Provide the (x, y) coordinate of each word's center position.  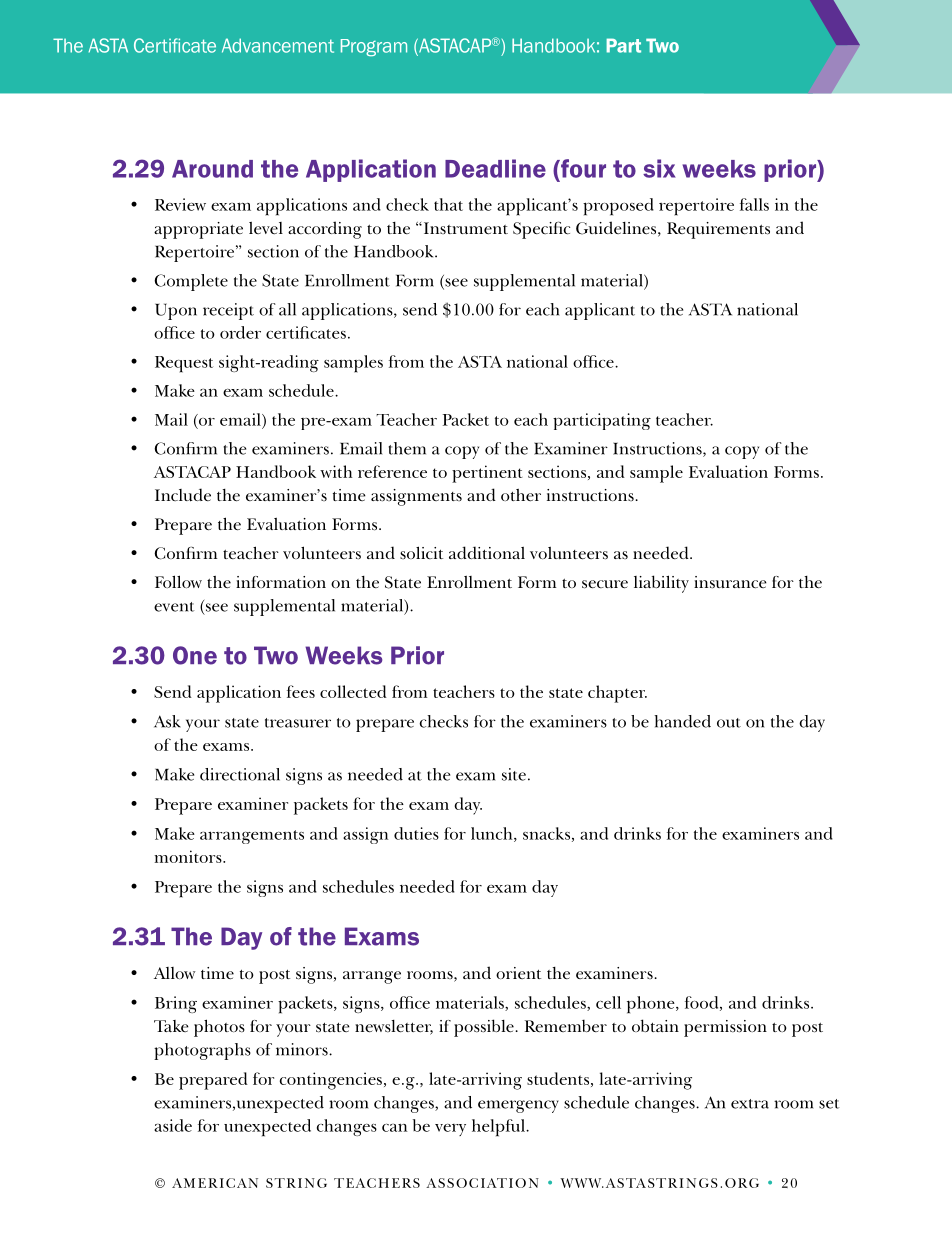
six (659, 168)
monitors (189, 856)
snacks (546, 833)
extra (750, 1104)
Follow (178, 581)
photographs (202, 1051)
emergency (518, 1106)
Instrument (464, 228)
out (729, 723)
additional (487, 552)
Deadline (495, 168)
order (240, 332)
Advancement (278, 45)
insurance (730, 582)
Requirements (718, 230)
